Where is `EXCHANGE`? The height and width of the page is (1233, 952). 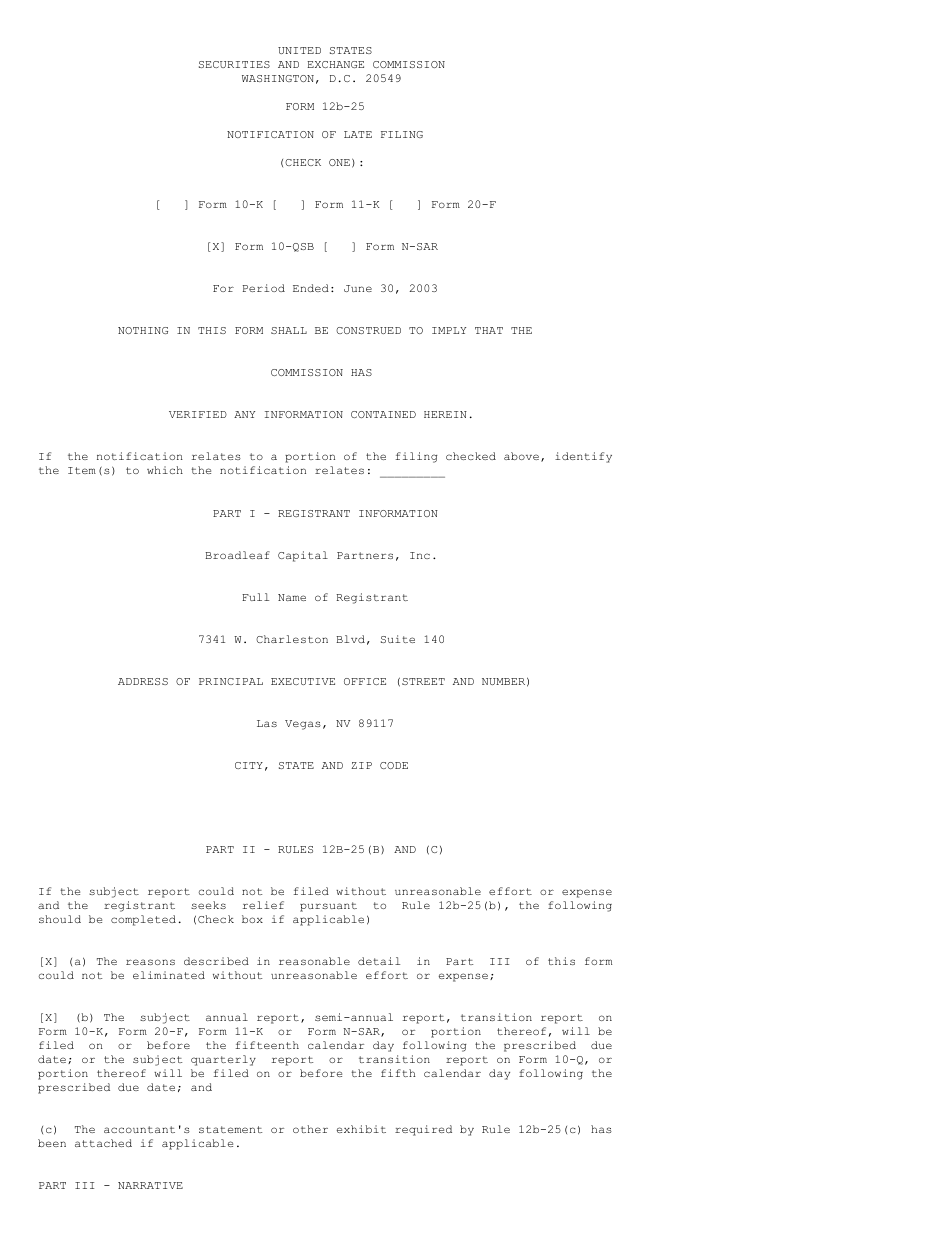
EXCHANGE is located at coordinates (335, 64).
